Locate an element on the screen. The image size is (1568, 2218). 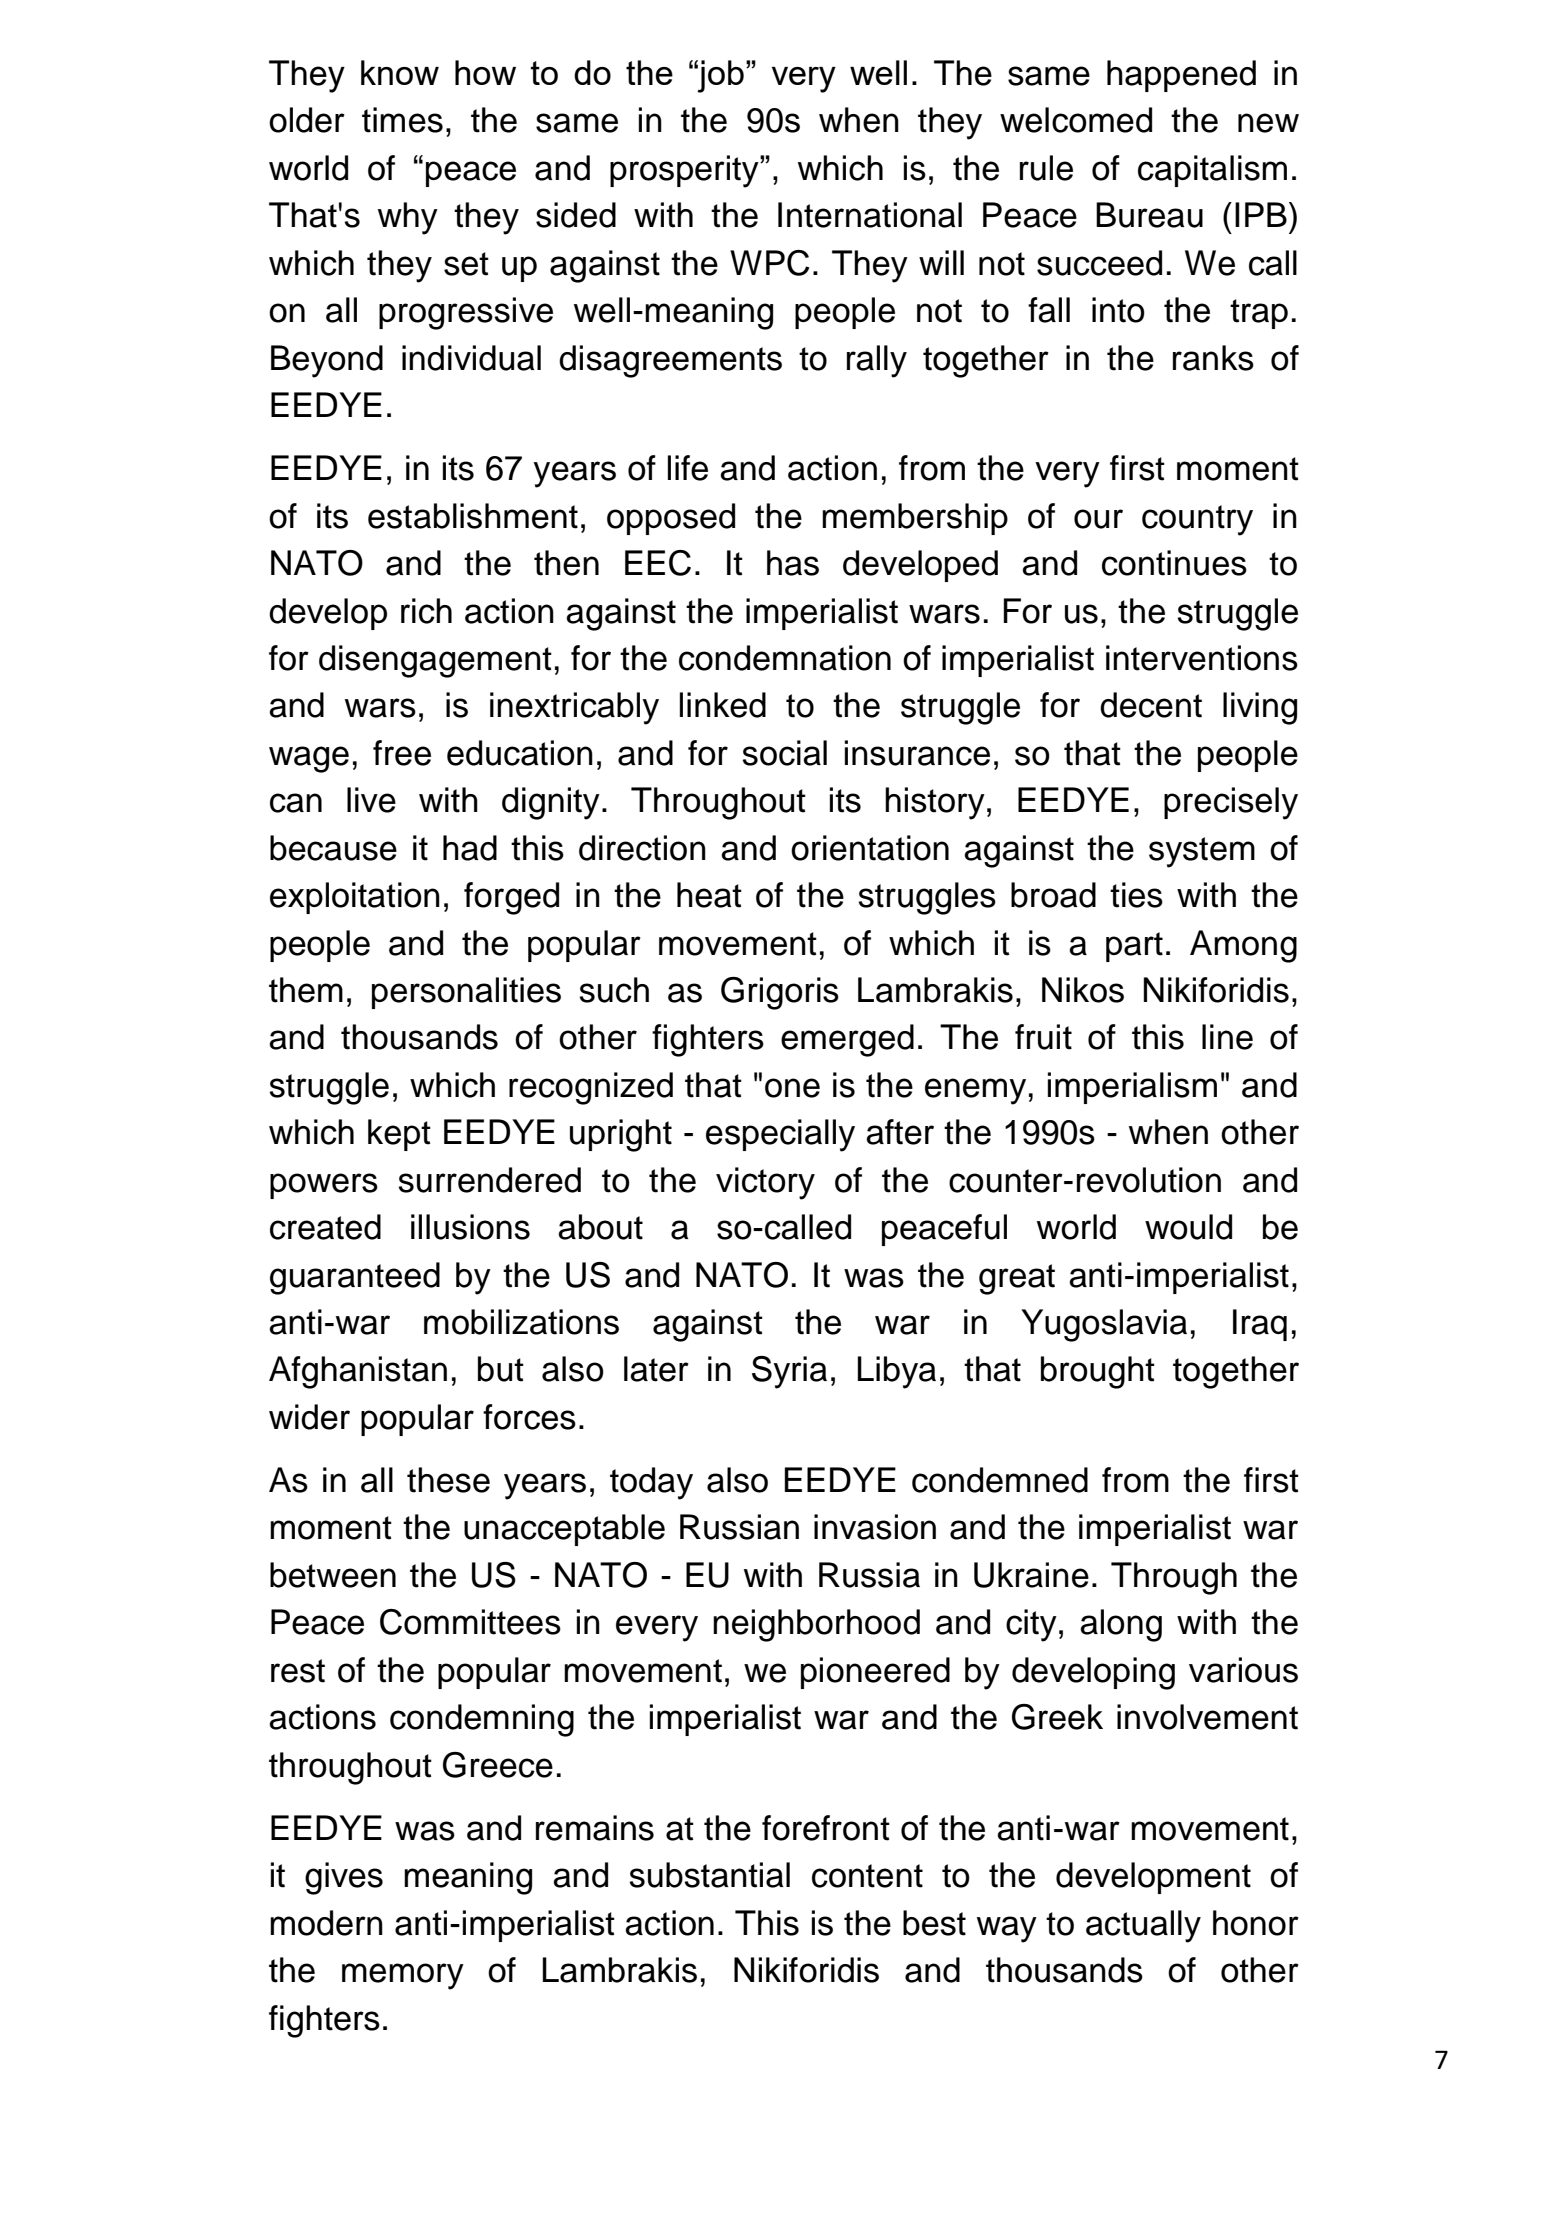
social is located at coordinates (784, 753).
